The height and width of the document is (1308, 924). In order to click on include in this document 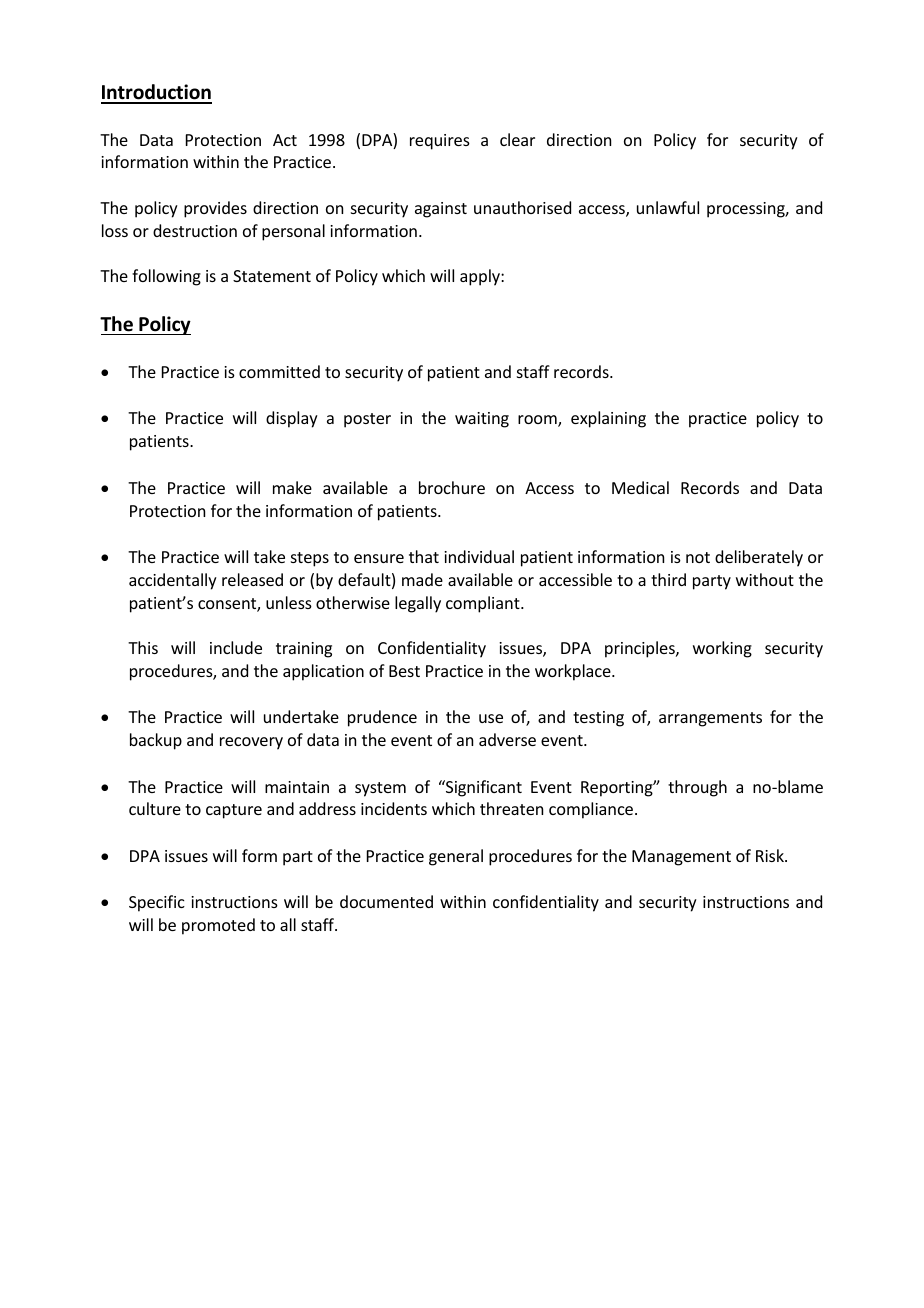, I will do `click(236, 647)`.
